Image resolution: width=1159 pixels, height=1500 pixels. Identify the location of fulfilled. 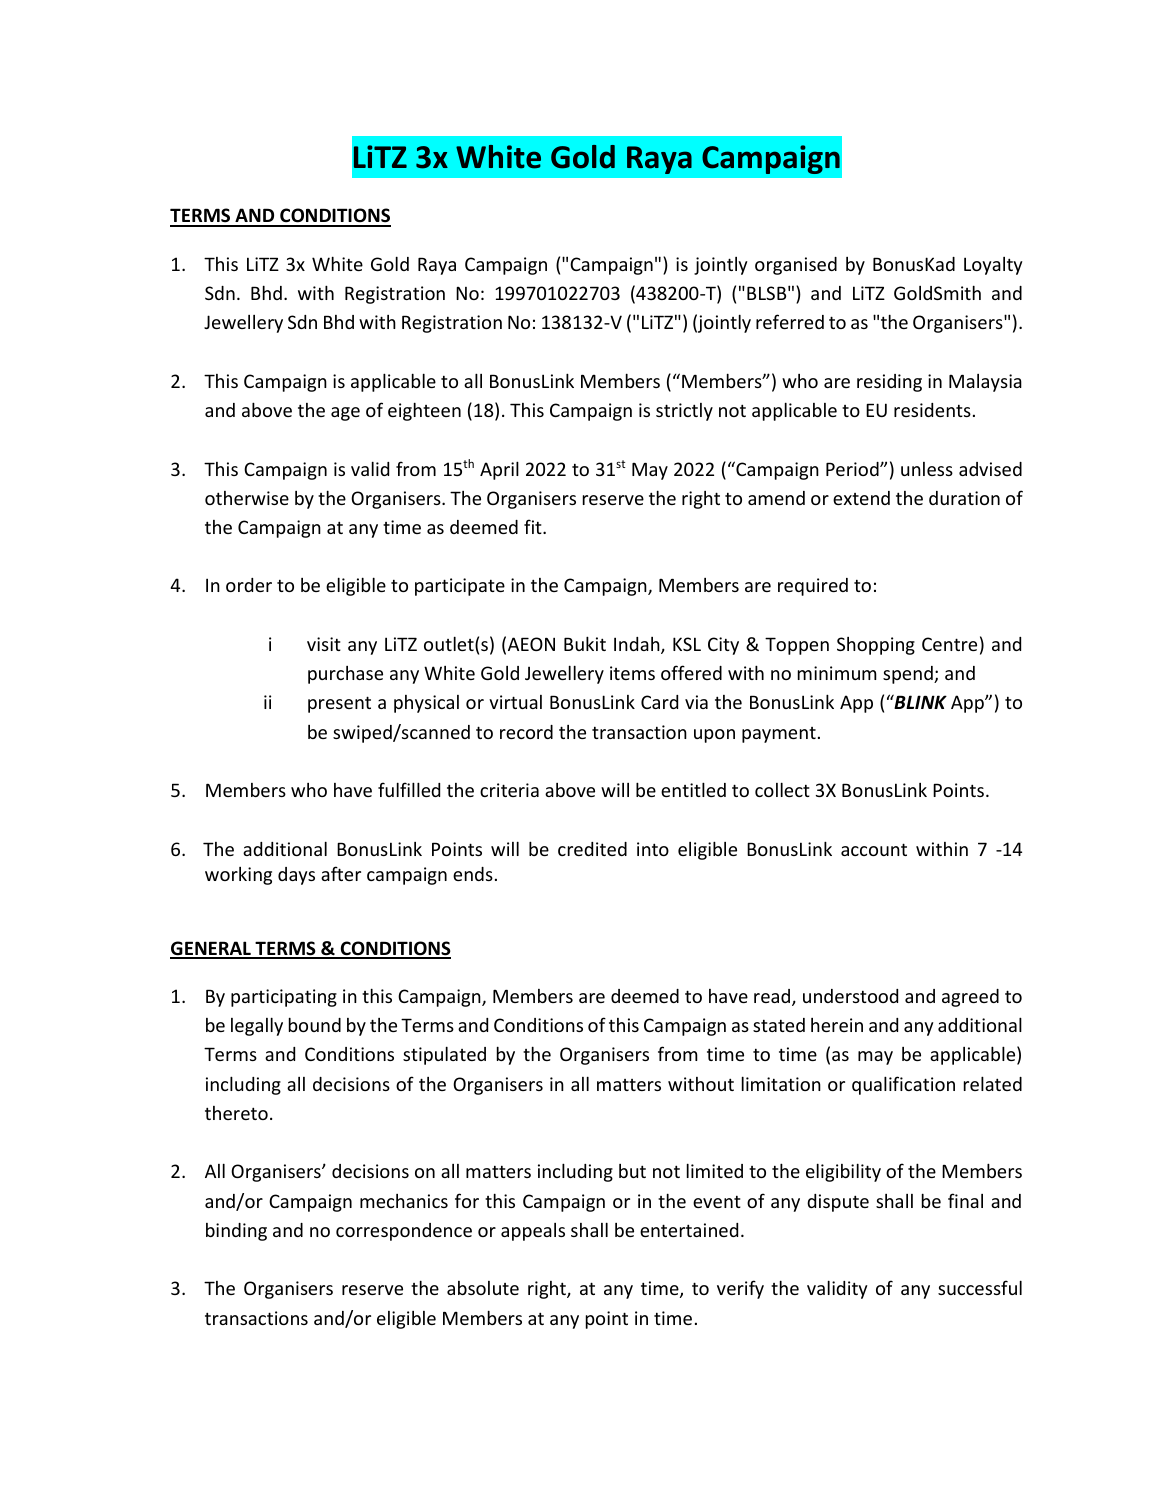
(409, 789).
